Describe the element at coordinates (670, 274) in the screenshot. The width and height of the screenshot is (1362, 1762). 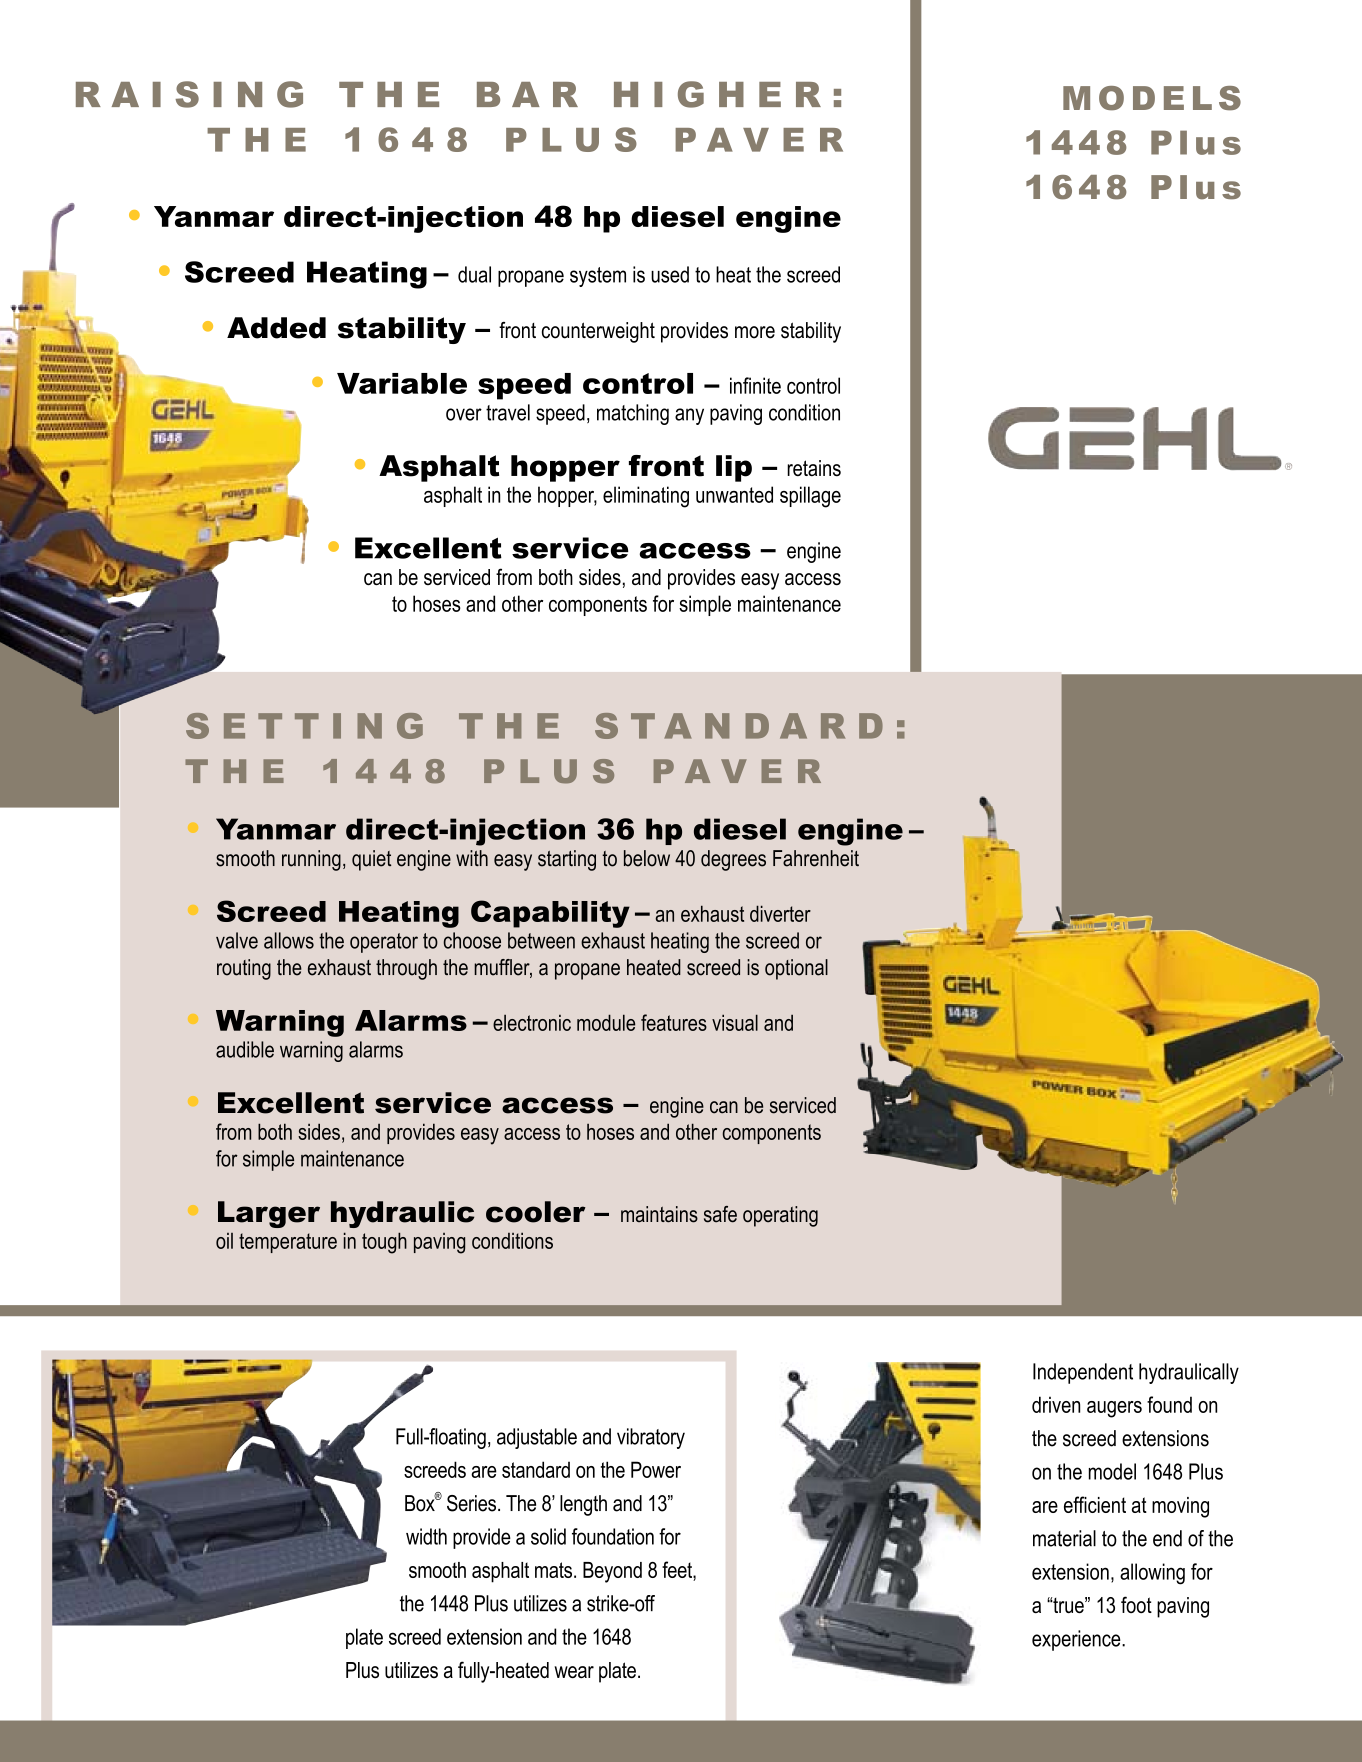
I see `used` at that location.
